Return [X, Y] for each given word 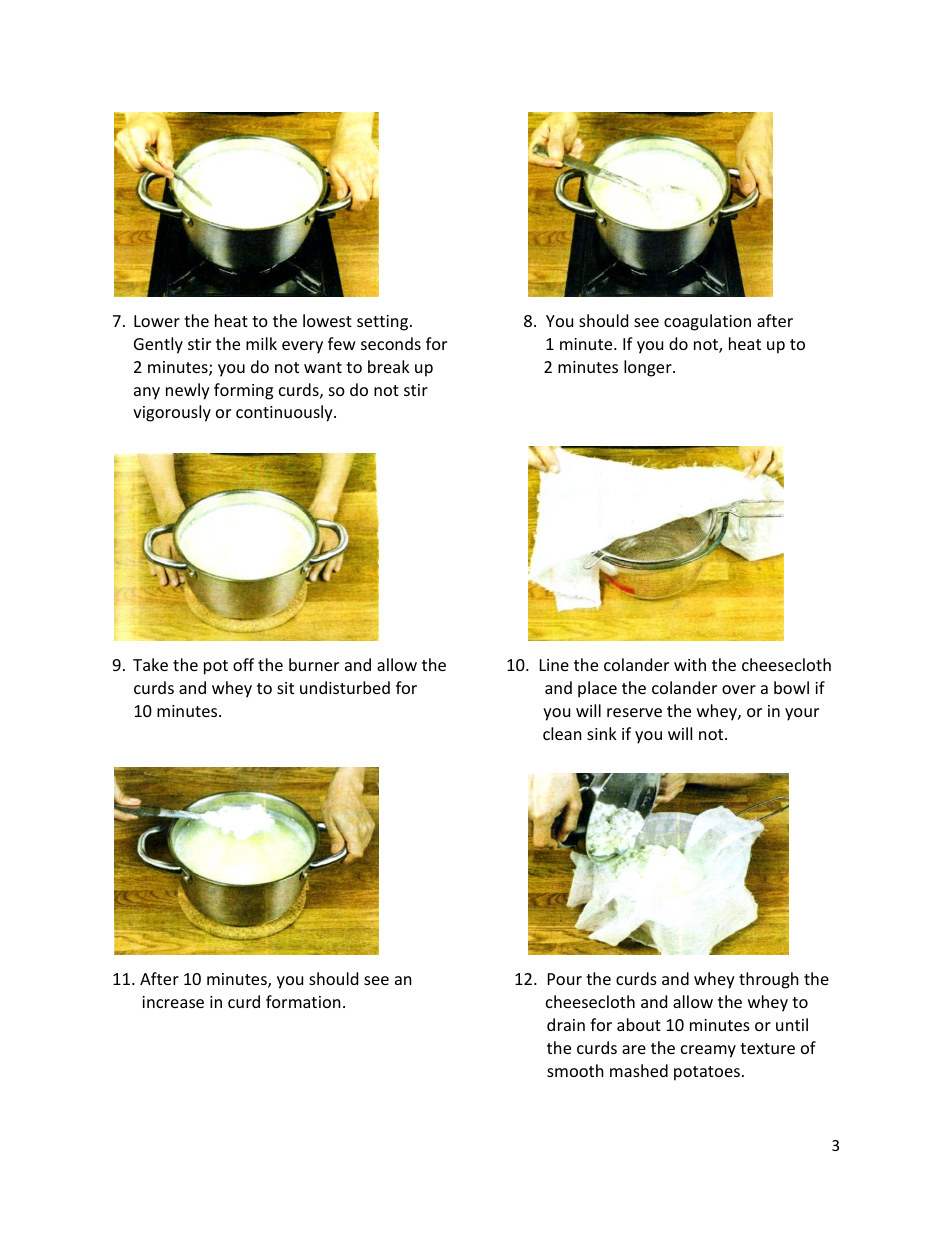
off [243, 664]
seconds [391, 343]
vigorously [172, 413]
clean [562, 733]
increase [173, 1002]
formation [303, 1001]
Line [554, 665]
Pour [565, 979]
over [739, 689]
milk [261, 343]
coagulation [707, 322]
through [769, 980]
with [690, 664]
